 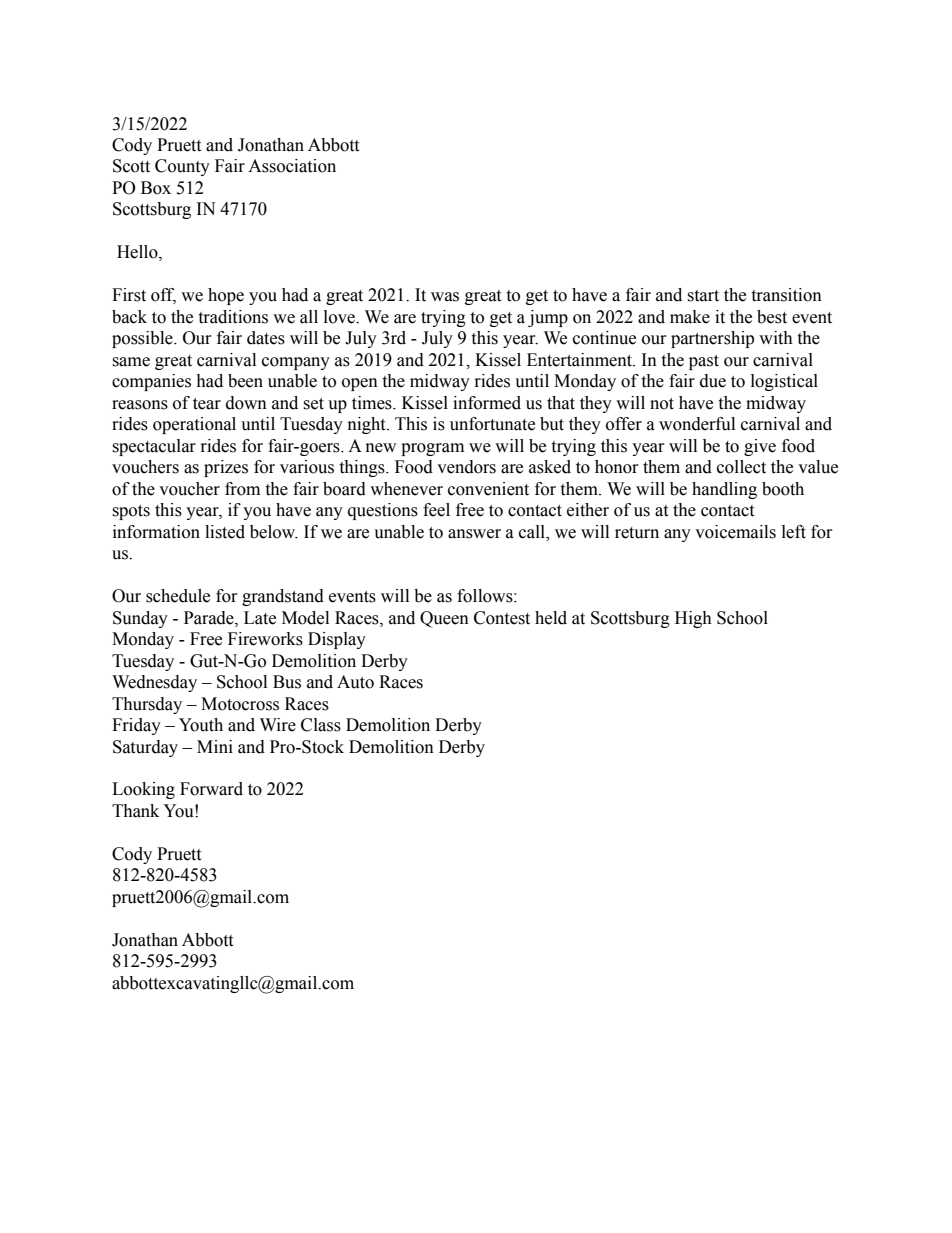 What do you see at coordinates (182, 167) in the screenshot?
I see `County` at bounding box center [182, 167].
